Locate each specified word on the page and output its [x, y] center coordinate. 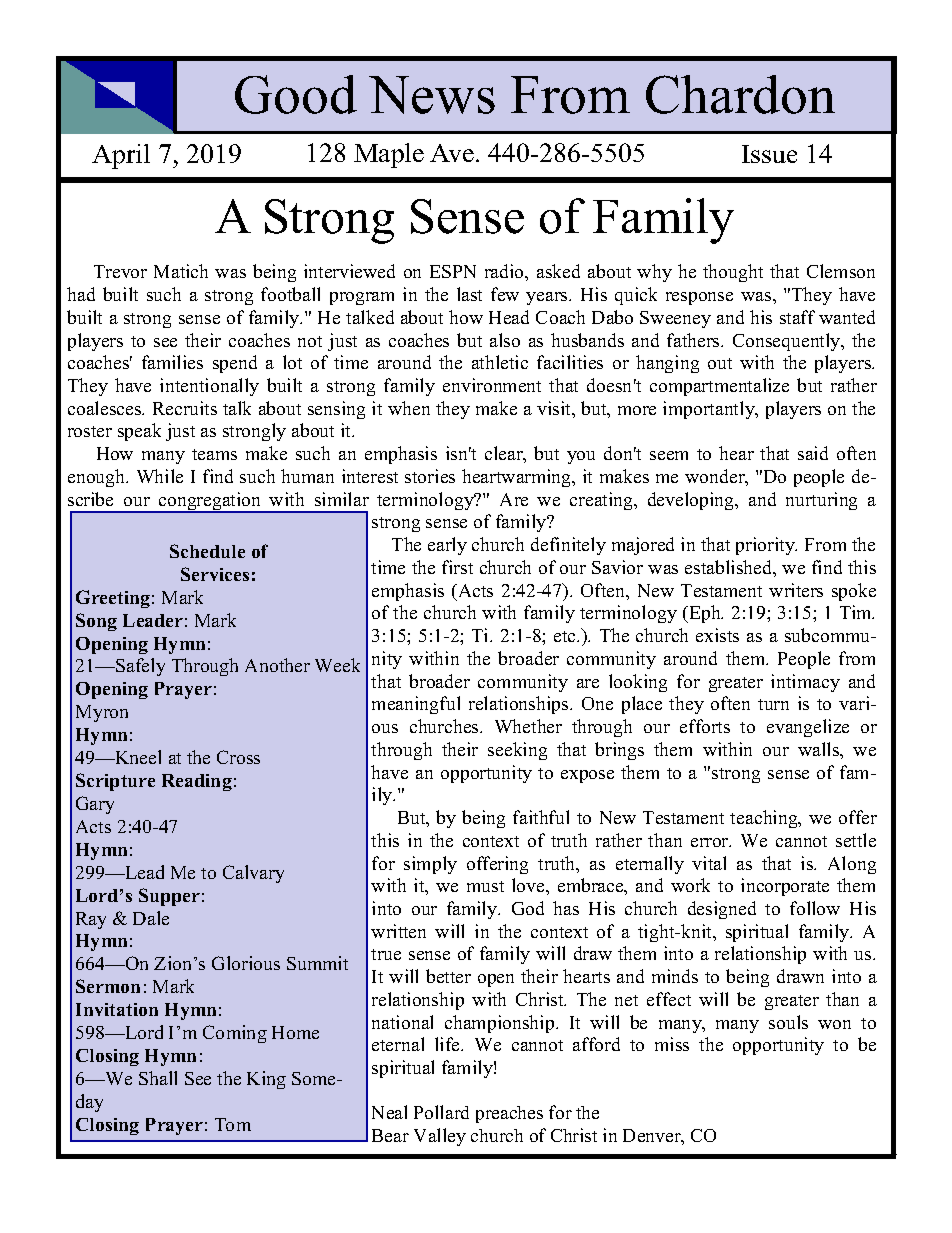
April [121, 156]
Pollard [441, 1112]
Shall [158, 1078]
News [432, 95]
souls [788, 1022]
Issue [769, 154]
